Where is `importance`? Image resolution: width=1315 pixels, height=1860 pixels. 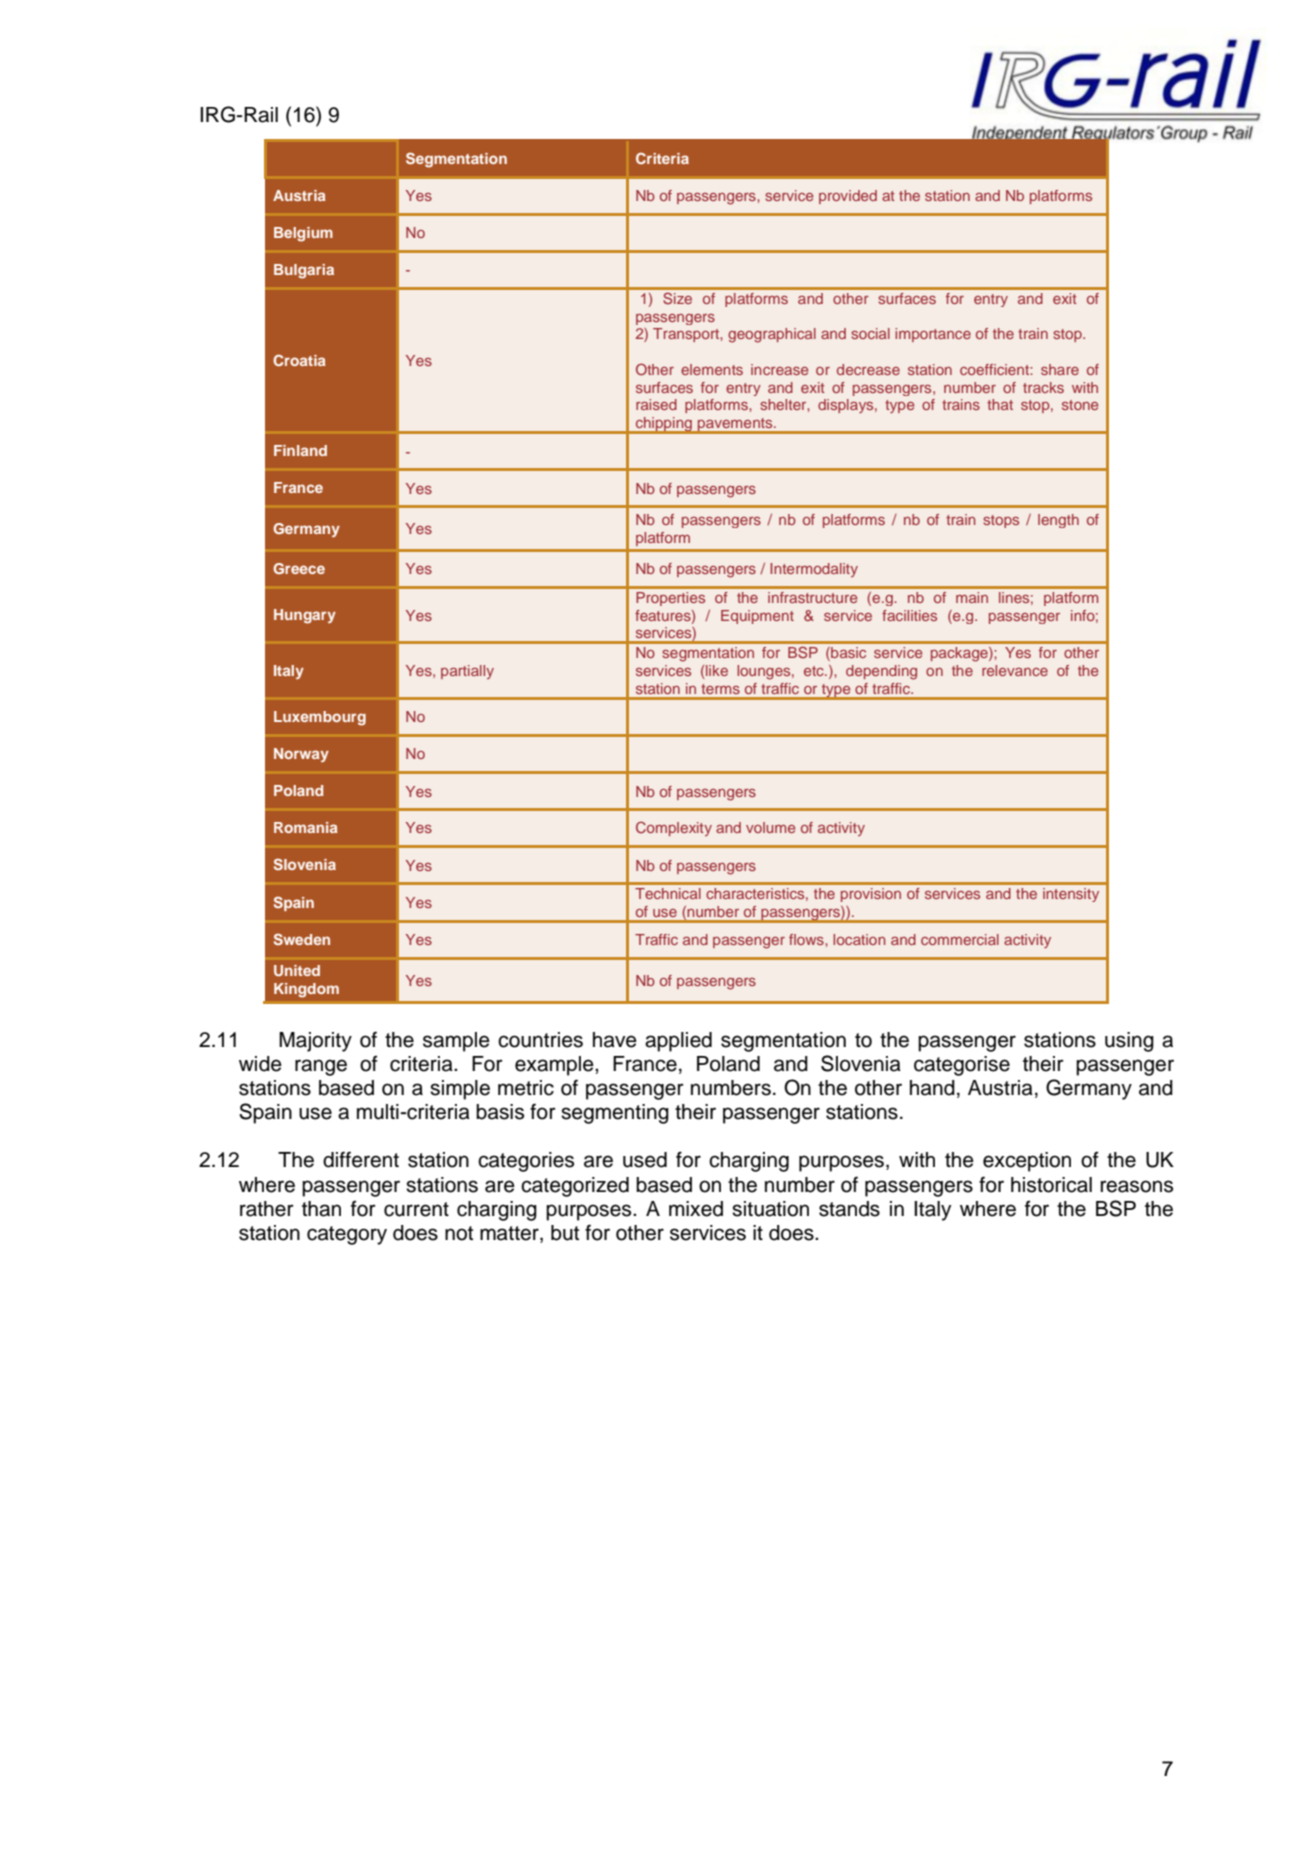 importance is located at coordinates (933, 335).
